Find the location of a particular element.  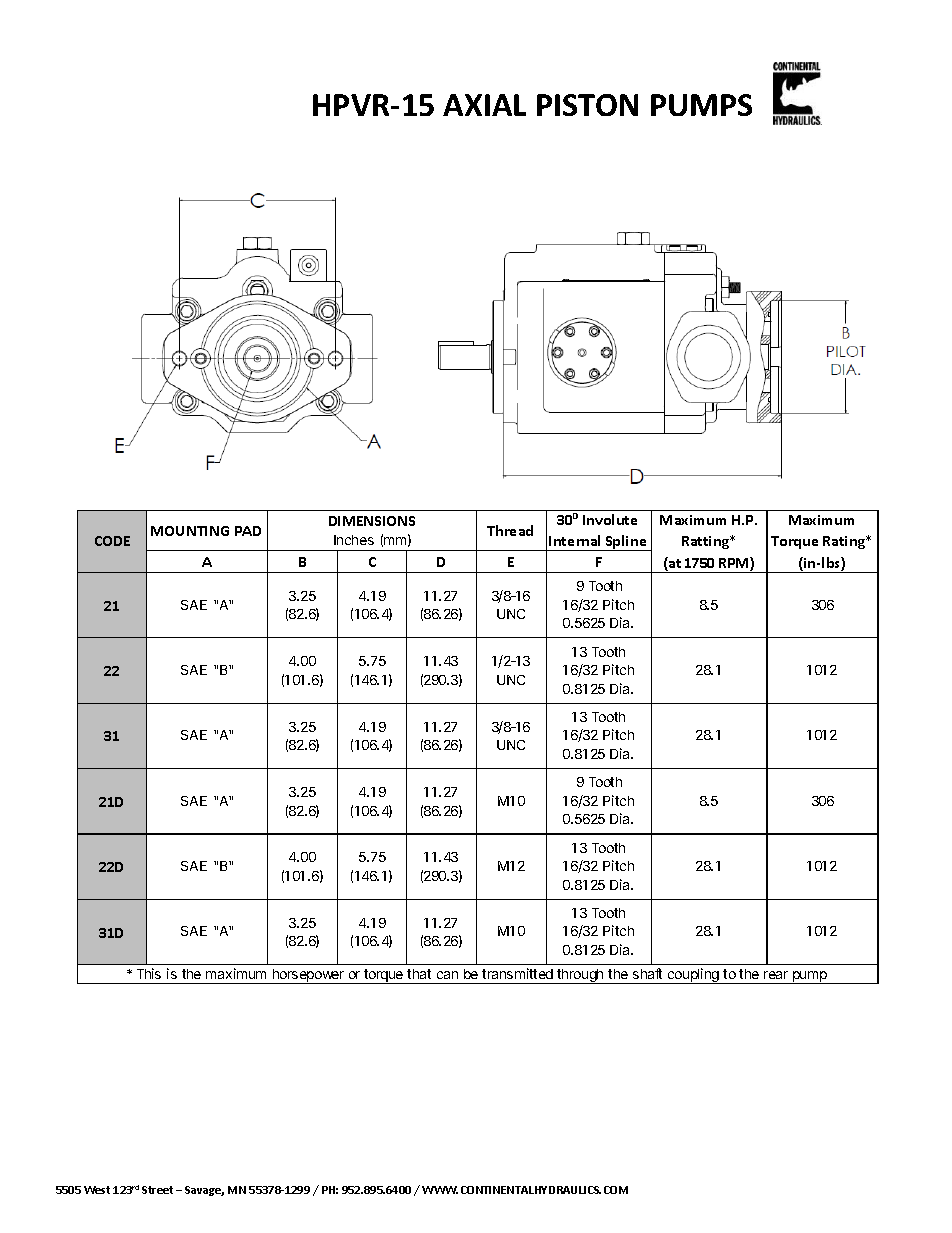

MOUNTING is located at coordinates (190, 531).
